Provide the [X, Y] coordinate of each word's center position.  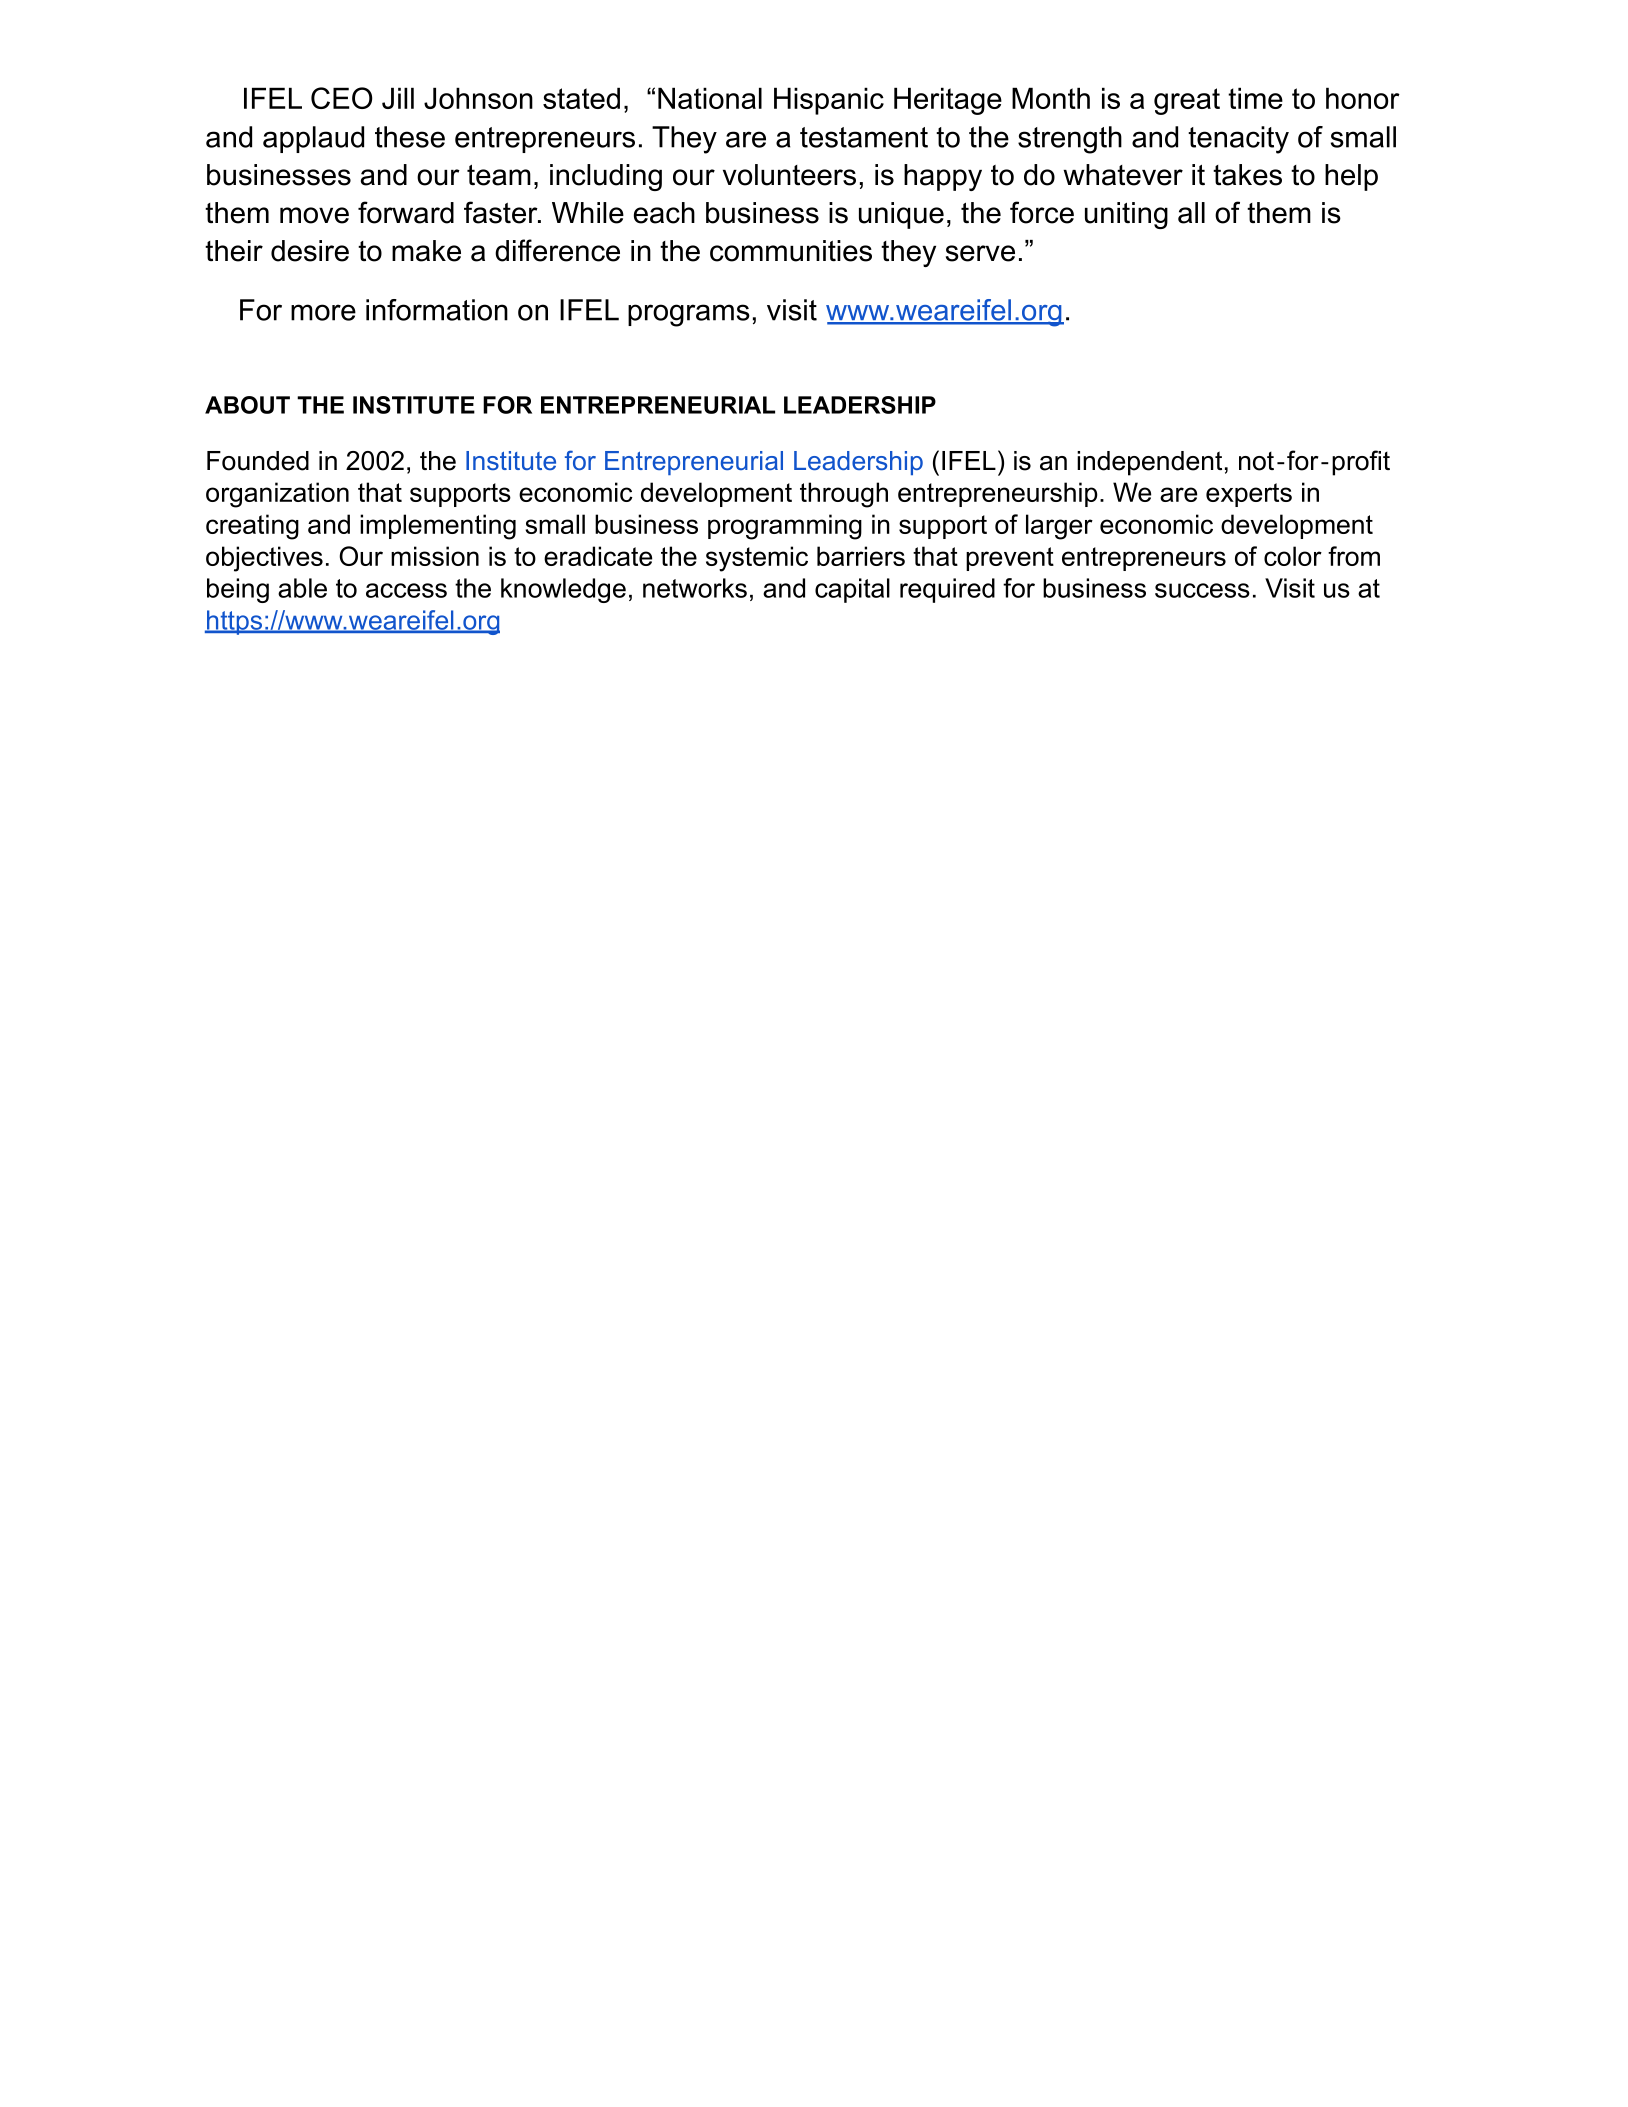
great [1187, 101]
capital [852, 590]
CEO [341, 98]
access [406, 590]
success [1202, 590]
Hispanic [829, 101]
